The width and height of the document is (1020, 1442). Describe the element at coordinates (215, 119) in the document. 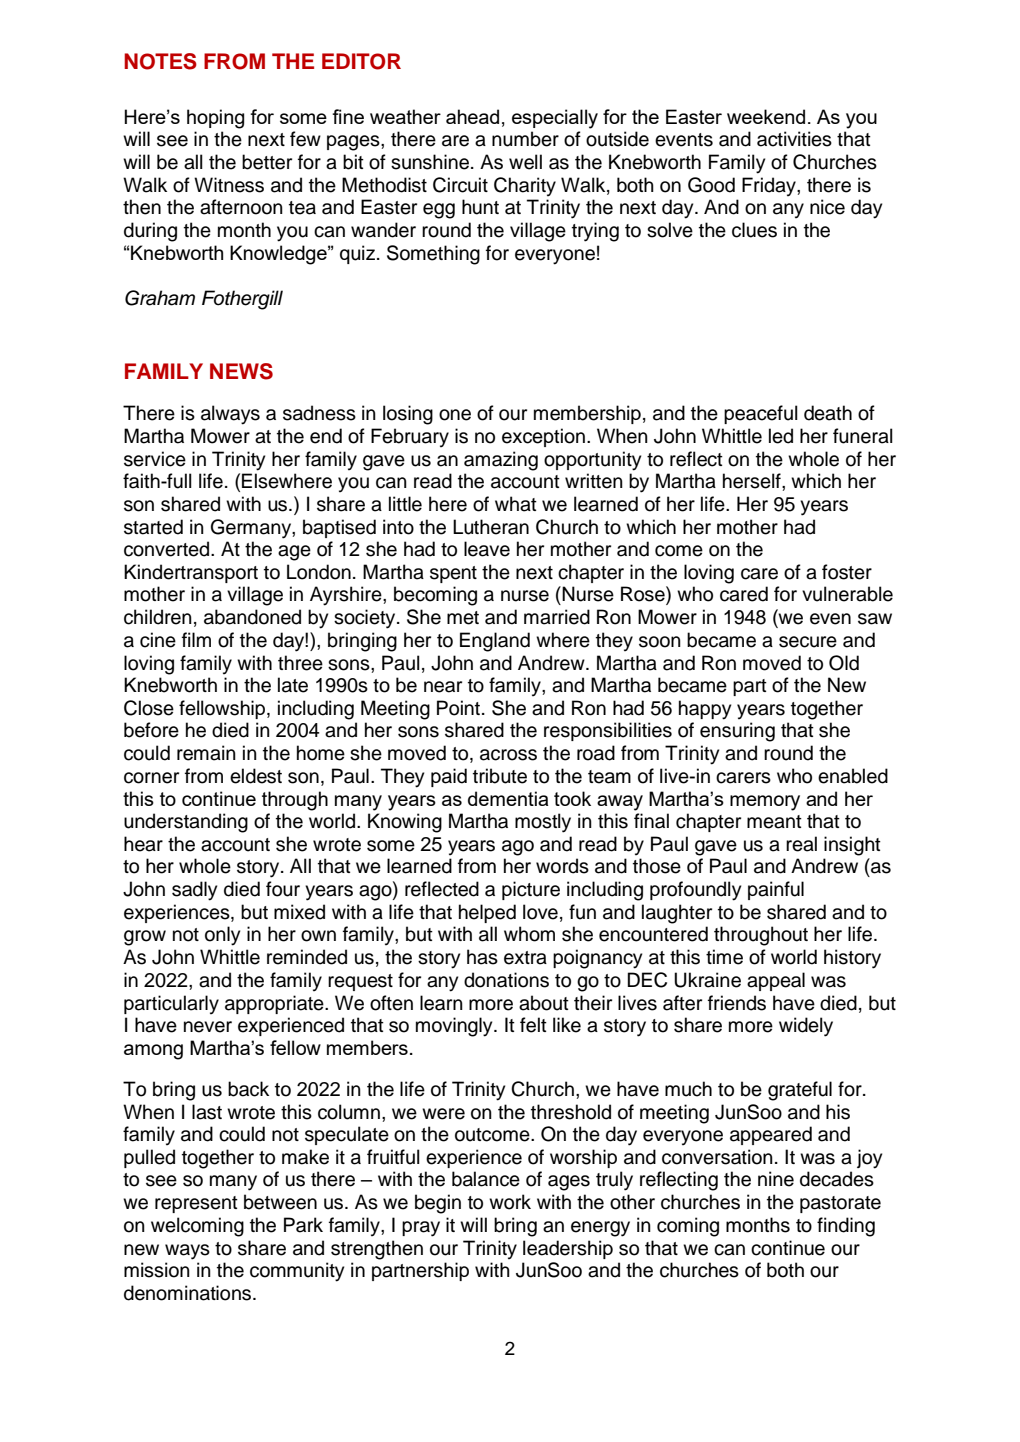

I see `hoping` at that location.
